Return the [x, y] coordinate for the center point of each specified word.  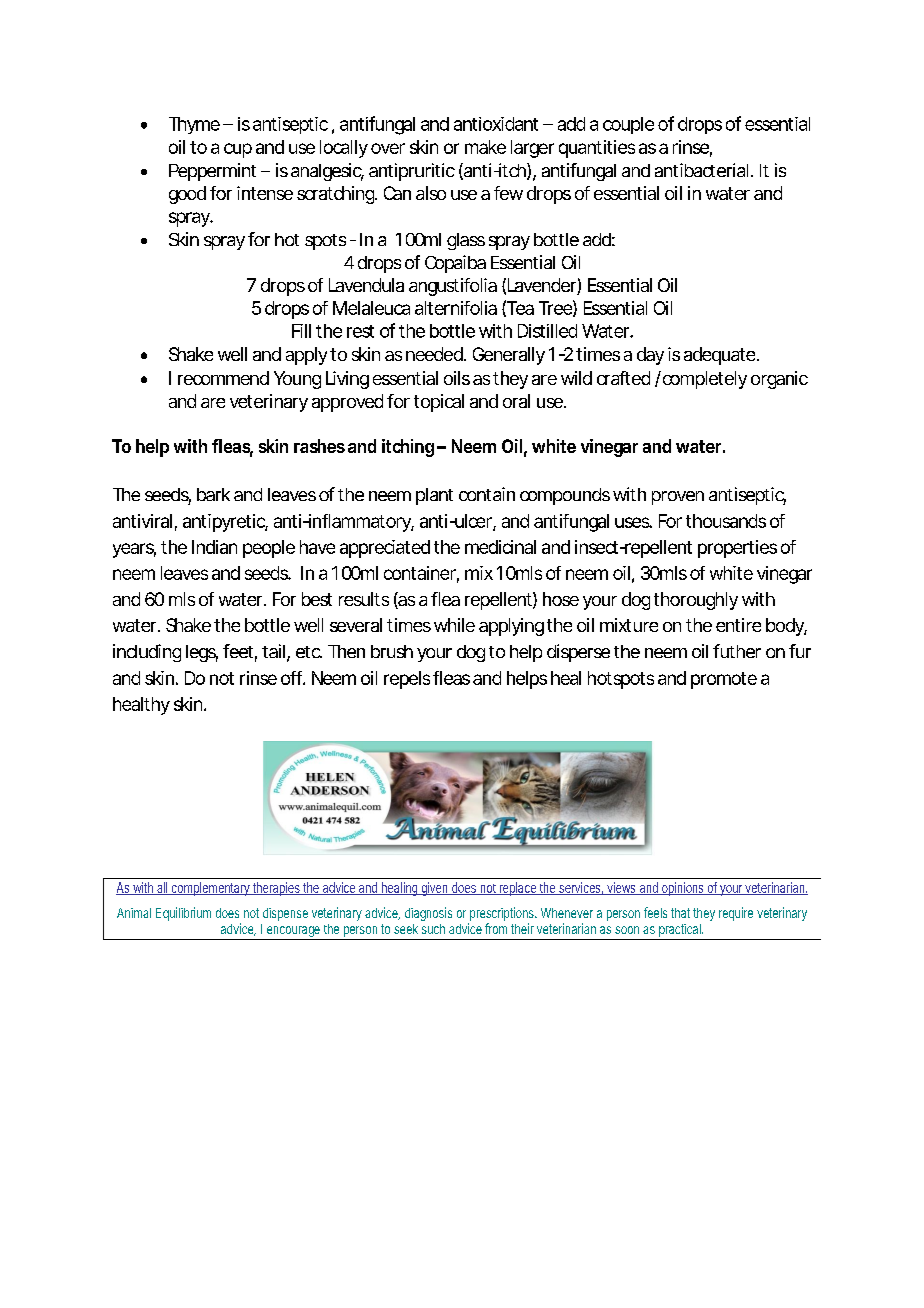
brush [392, 651]
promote [724, 680]
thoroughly [696, 601]
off [293, 678]
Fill [301, 331]
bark [213, 494]
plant [434, 496]
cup [238, 150]
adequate [721, 356]
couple [628, 125]
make [485, 147]
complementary [211, 889]
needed [436, 354]
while [454, 625]
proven [678, 498]
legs [202, 653]
